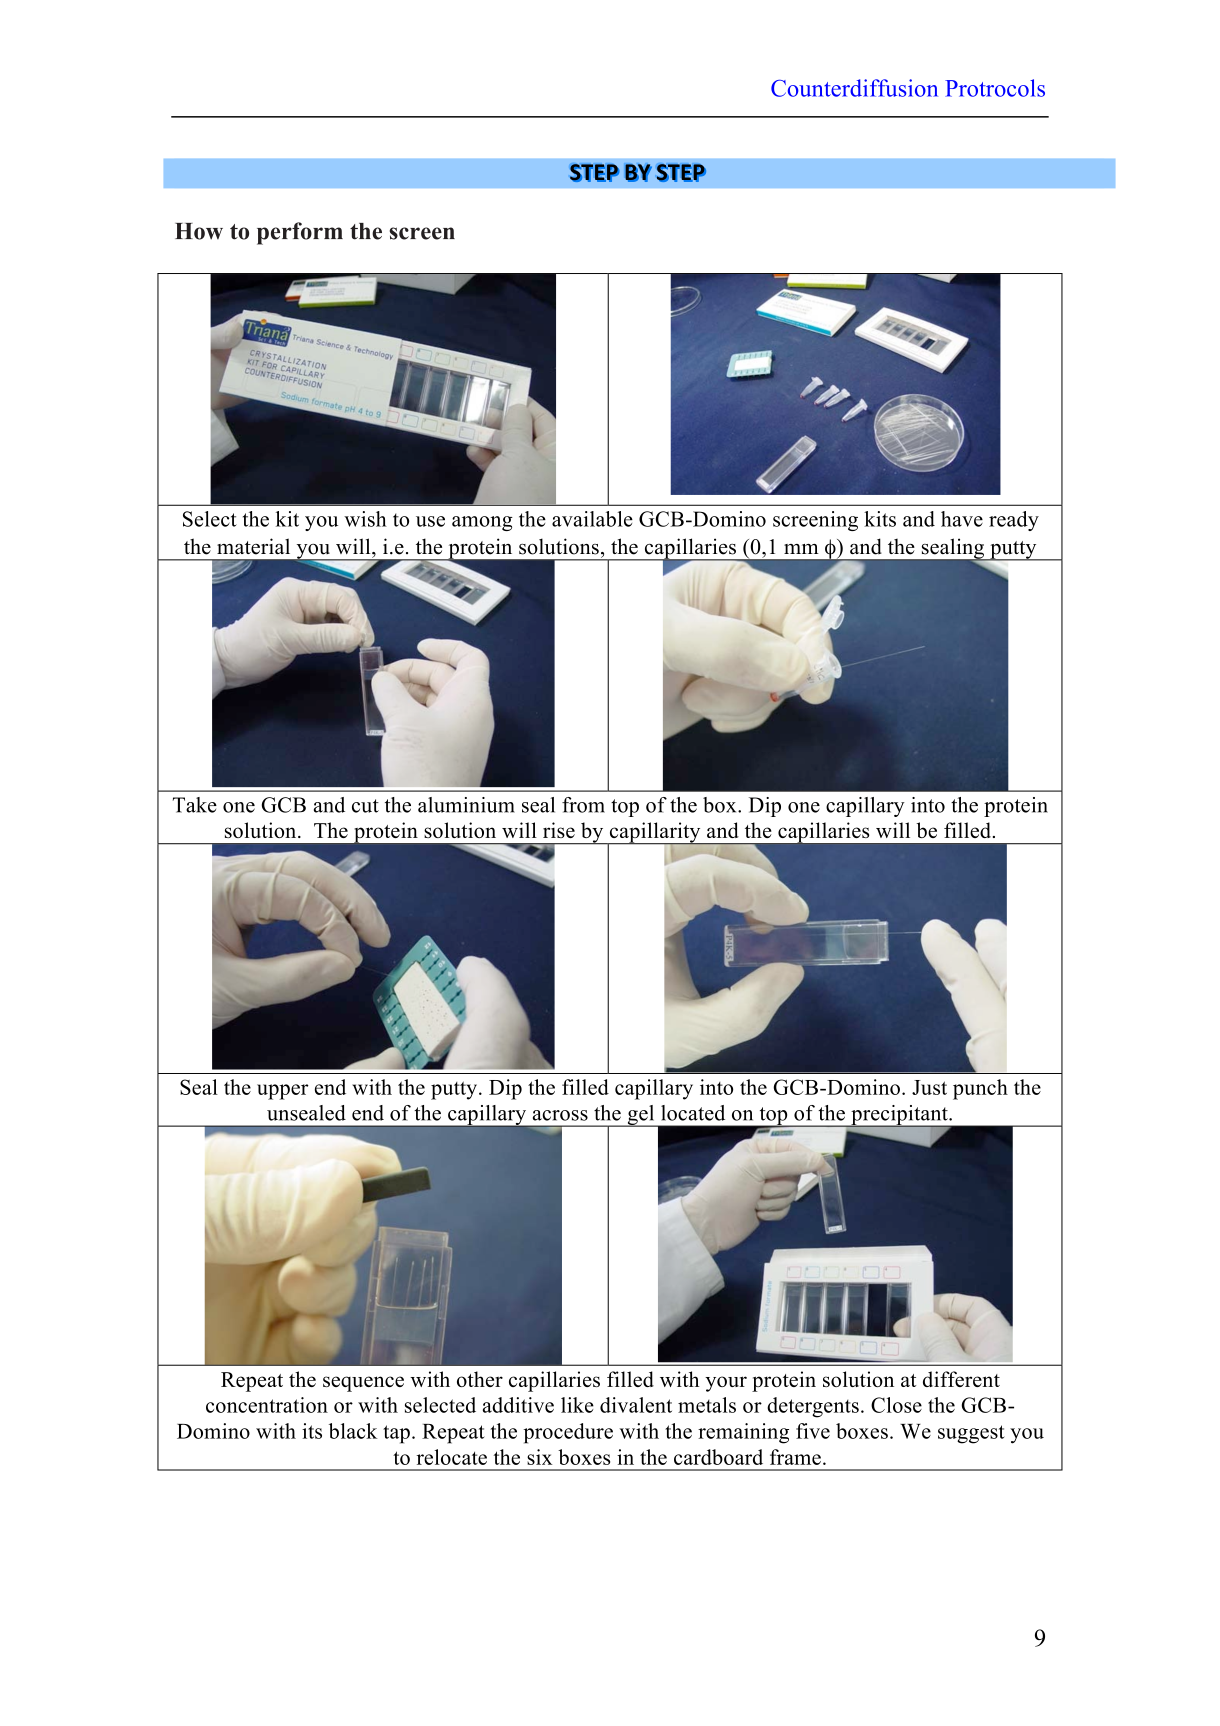 This screenshot has width=1220, height=1726. I want to click on available, so click(592, 519).
